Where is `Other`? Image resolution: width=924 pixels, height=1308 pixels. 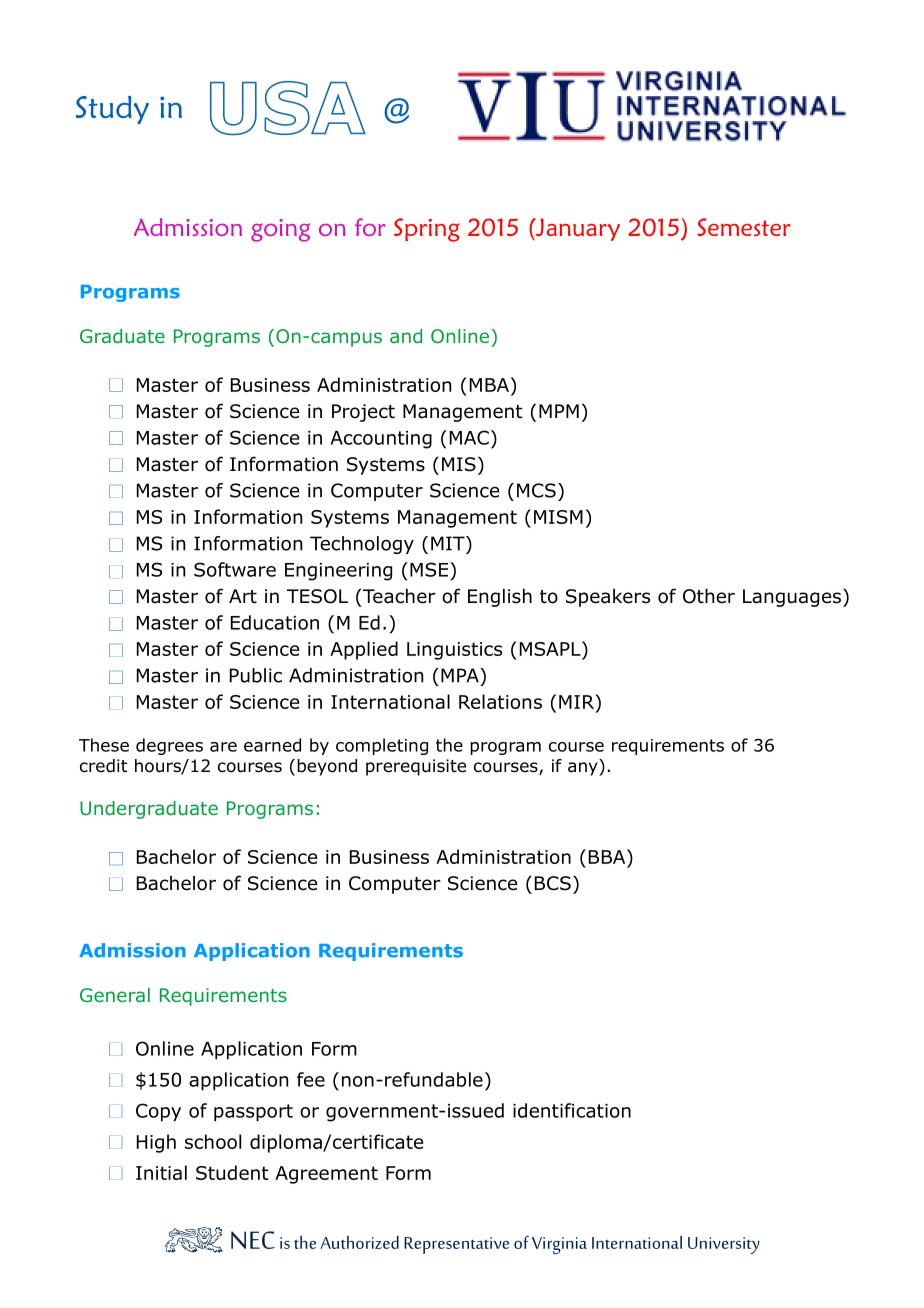 Other is located at coordinates (709, 596).
